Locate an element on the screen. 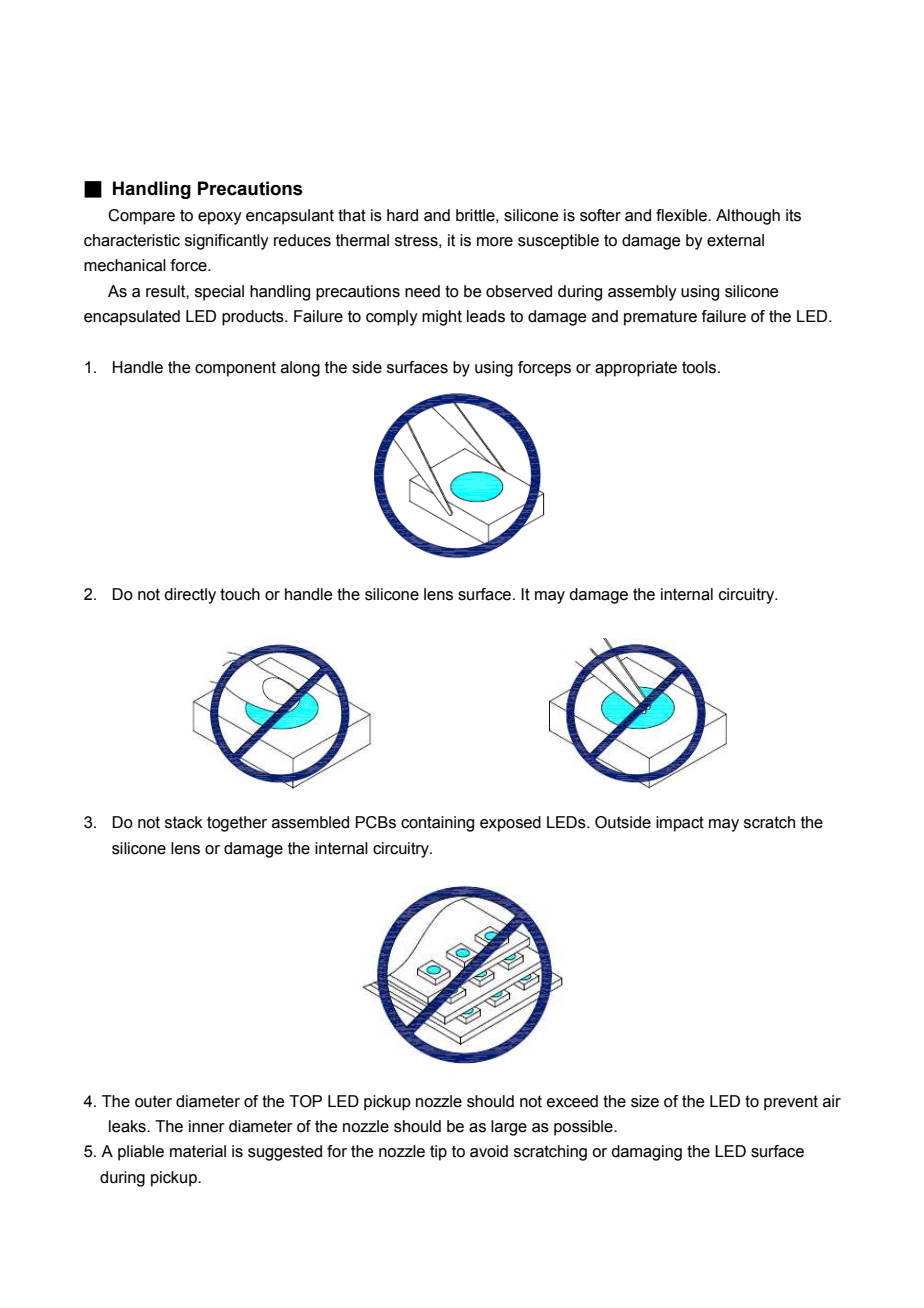 This screenshot has width=924, height=1308. stack is located at coordinates (184, 822).
